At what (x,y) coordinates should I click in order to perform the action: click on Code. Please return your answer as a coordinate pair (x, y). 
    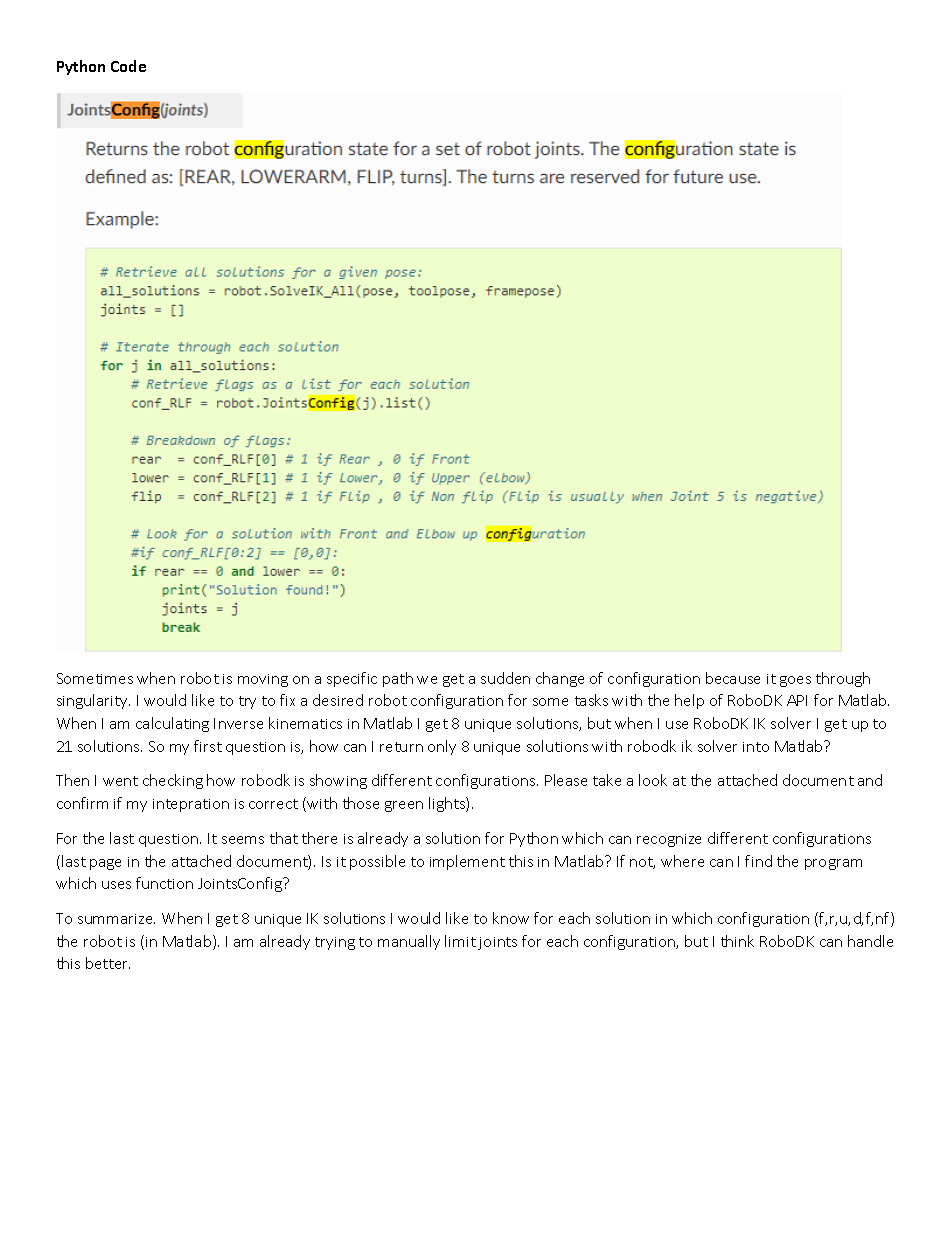
    Looking at the image, I should click on (128, 66).
